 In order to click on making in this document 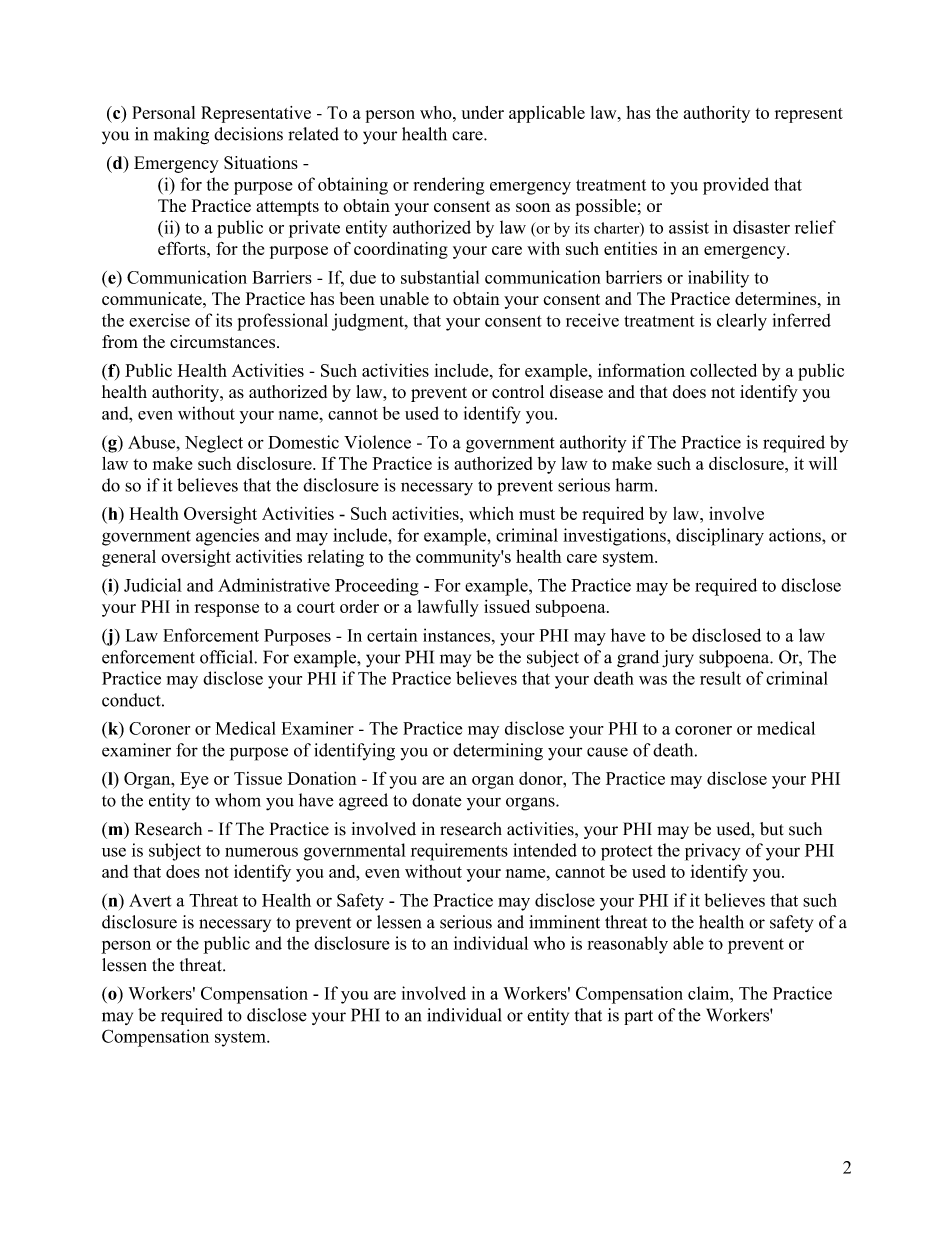, I will do `click(181, 136)`.
